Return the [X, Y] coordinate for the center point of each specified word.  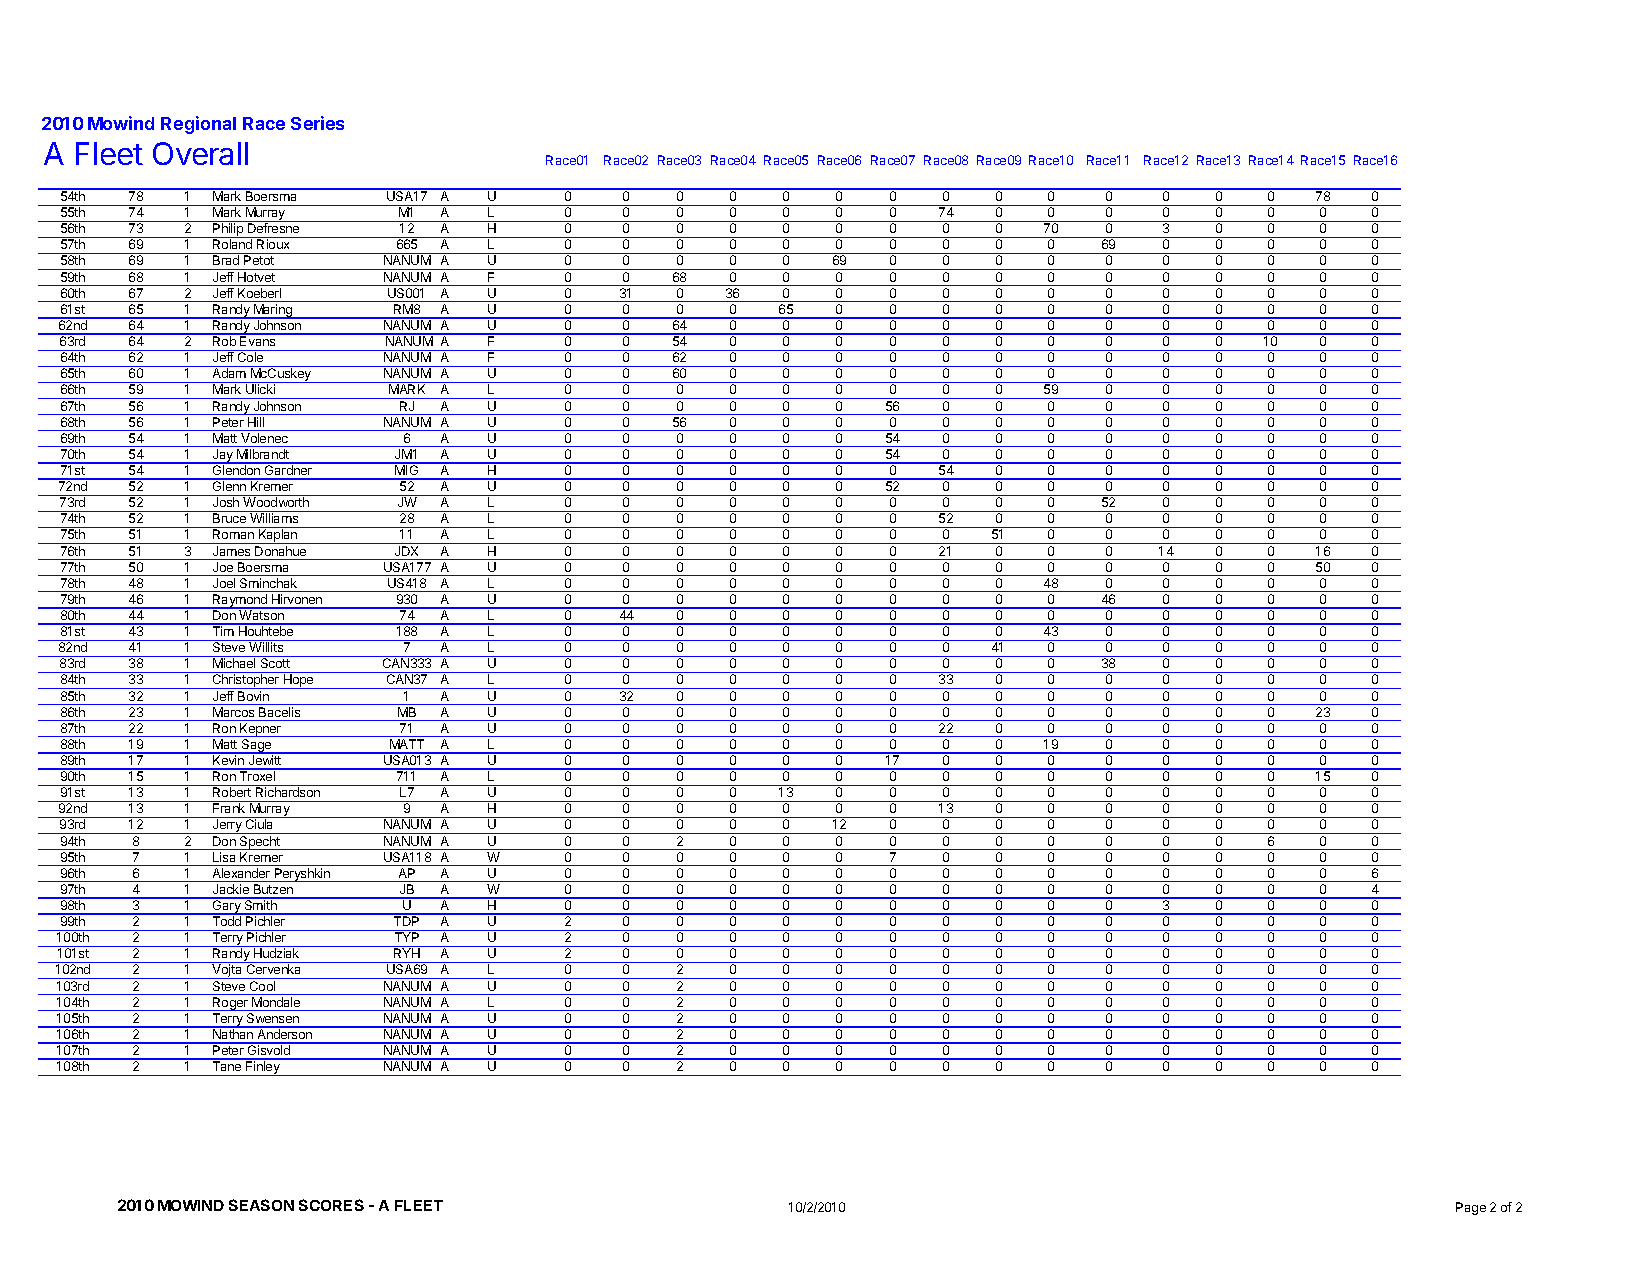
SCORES [331, 1205]
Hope [299, 681]
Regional [198, 125]
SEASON [261, 1205]
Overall [200, 153]
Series [317, 123]
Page [1471, 1208]
